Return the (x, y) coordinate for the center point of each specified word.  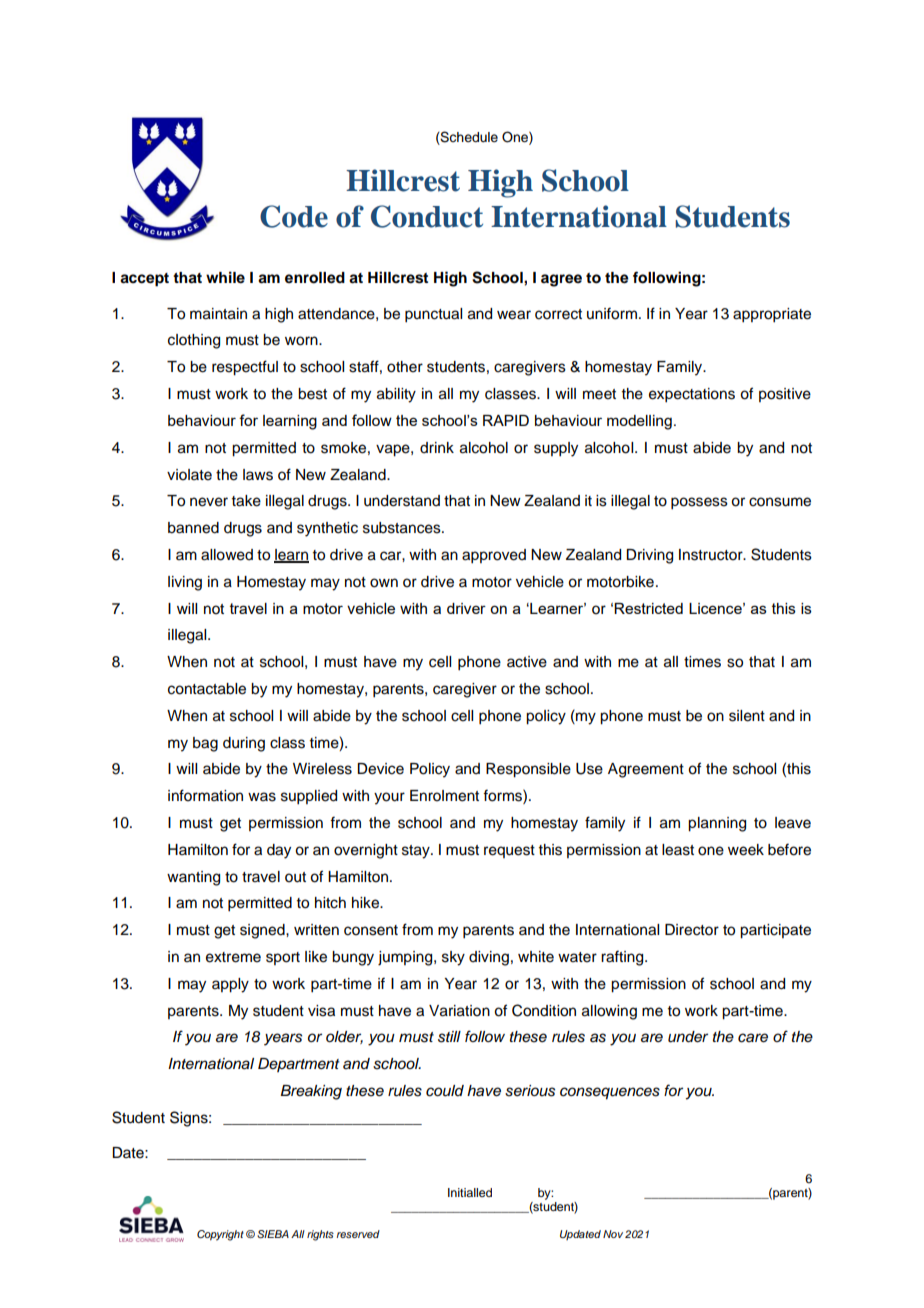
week (746, 850)
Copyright (220, 1235)
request (509, 851)
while (225, 277)
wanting (193, 878)
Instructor (712, 555)
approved (494, 556)
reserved (358, 1234)
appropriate (772, 315)
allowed (227, 555)
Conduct (427, 216)
